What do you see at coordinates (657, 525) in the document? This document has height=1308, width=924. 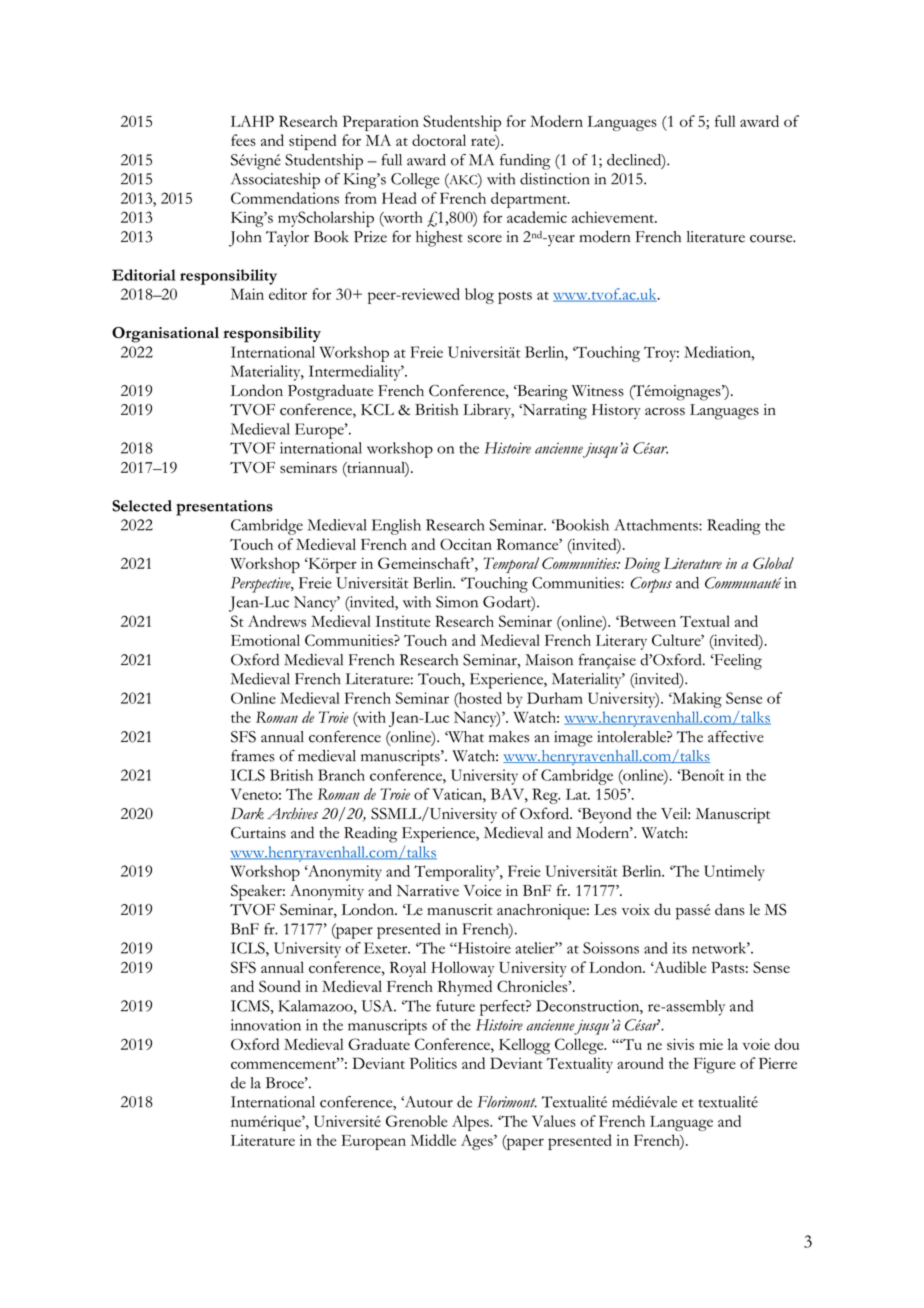 I see `Attachments` at bounding box center [657, 525].
